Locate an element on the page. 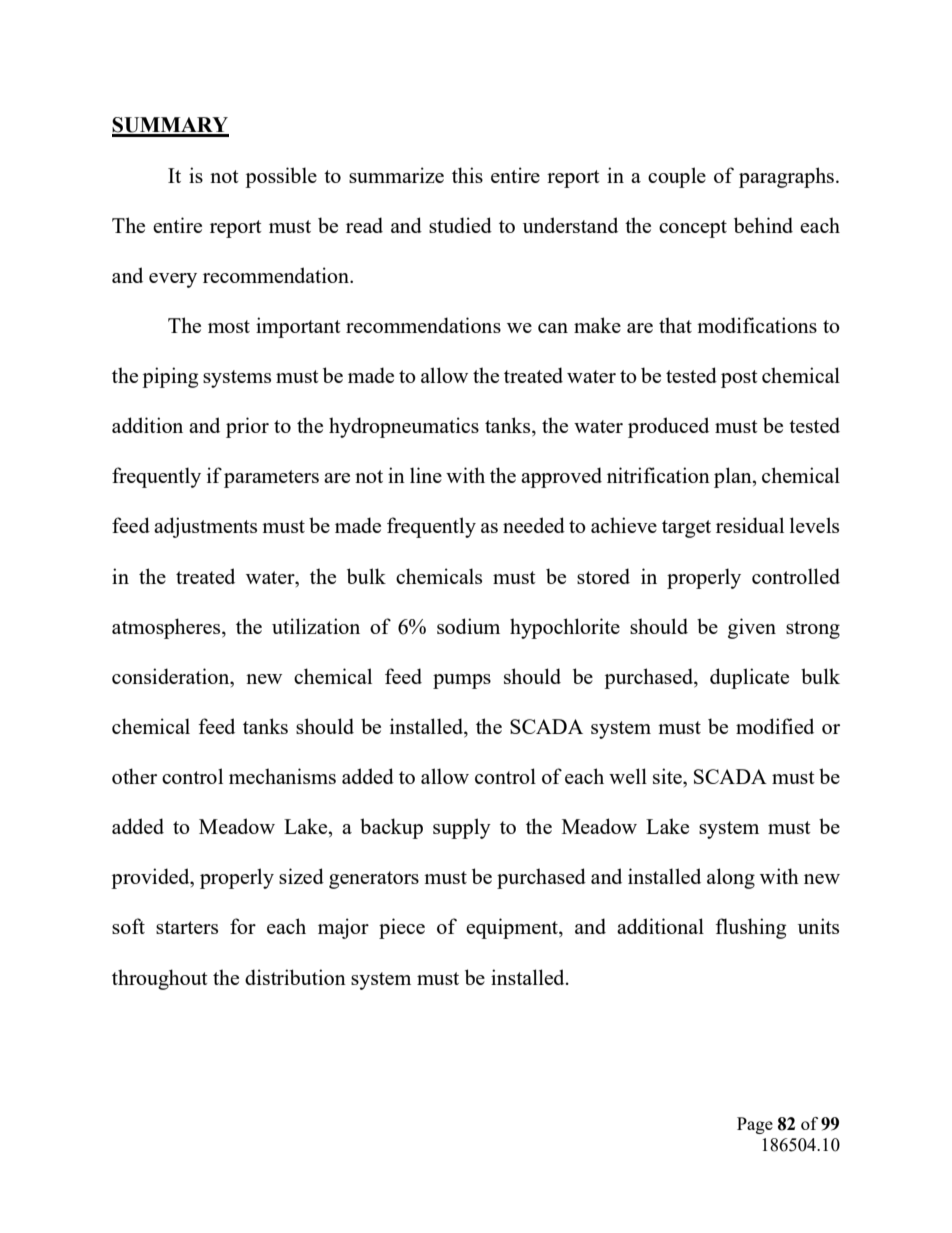 The image size is (952, 1233). throughout is located at coordinates (160, 979).
